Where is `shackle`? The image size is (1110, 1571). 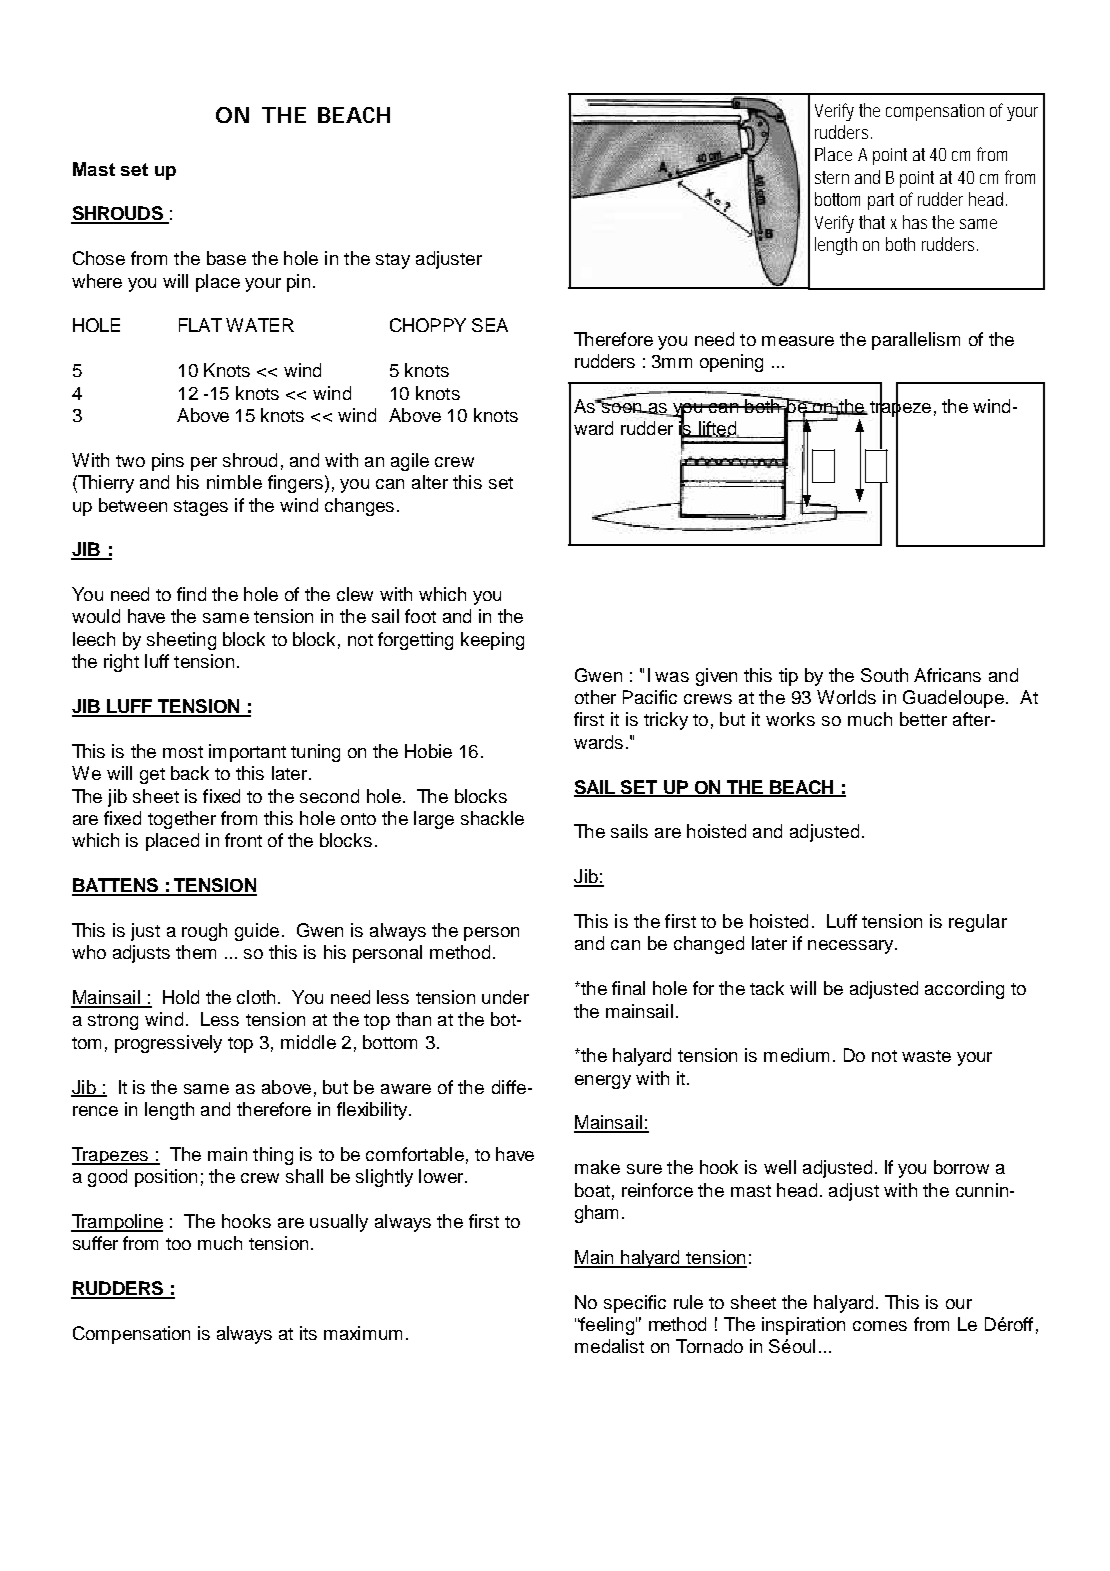 shackle is located at coordinates (492, 818).
